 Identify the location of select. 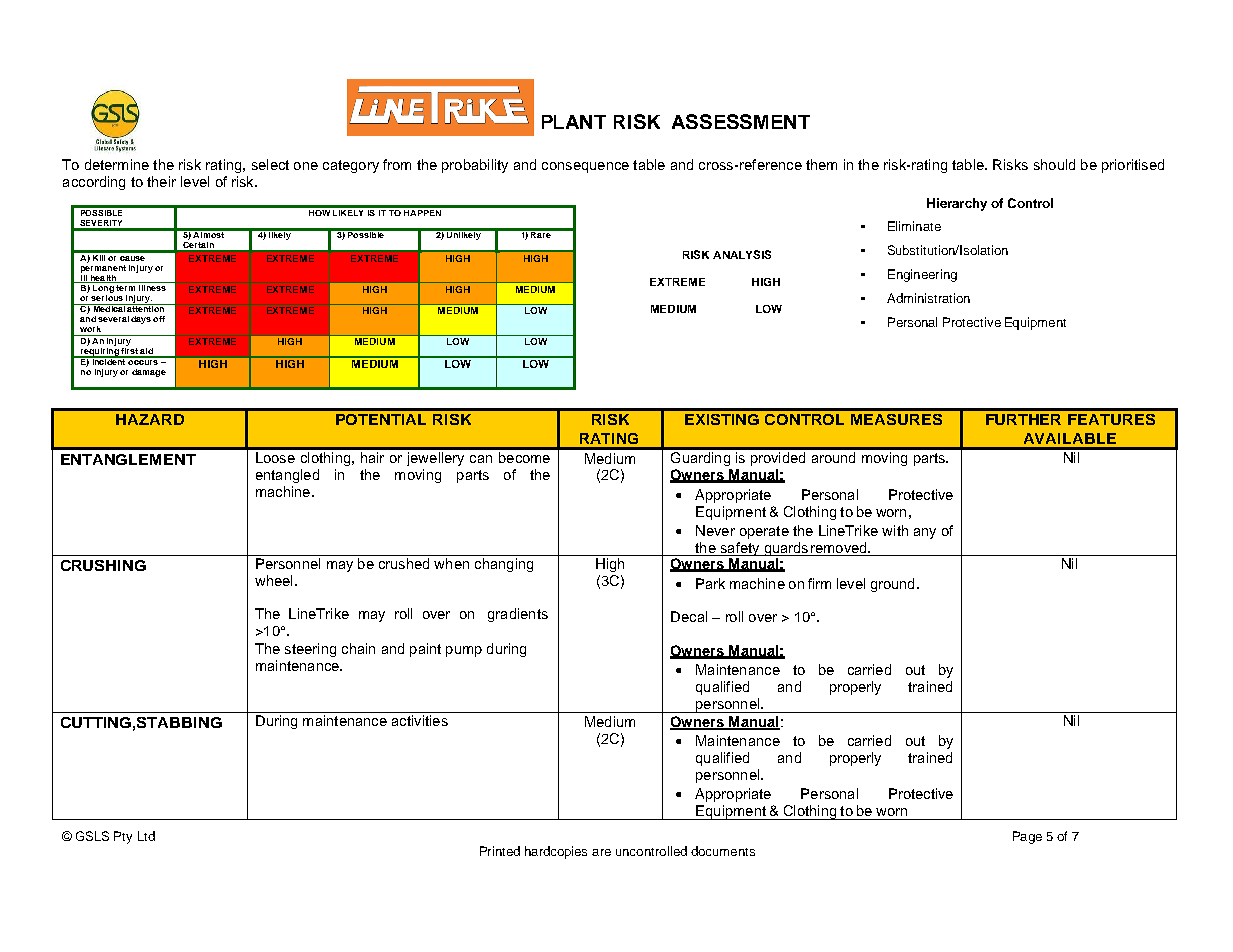
(270, 164).
